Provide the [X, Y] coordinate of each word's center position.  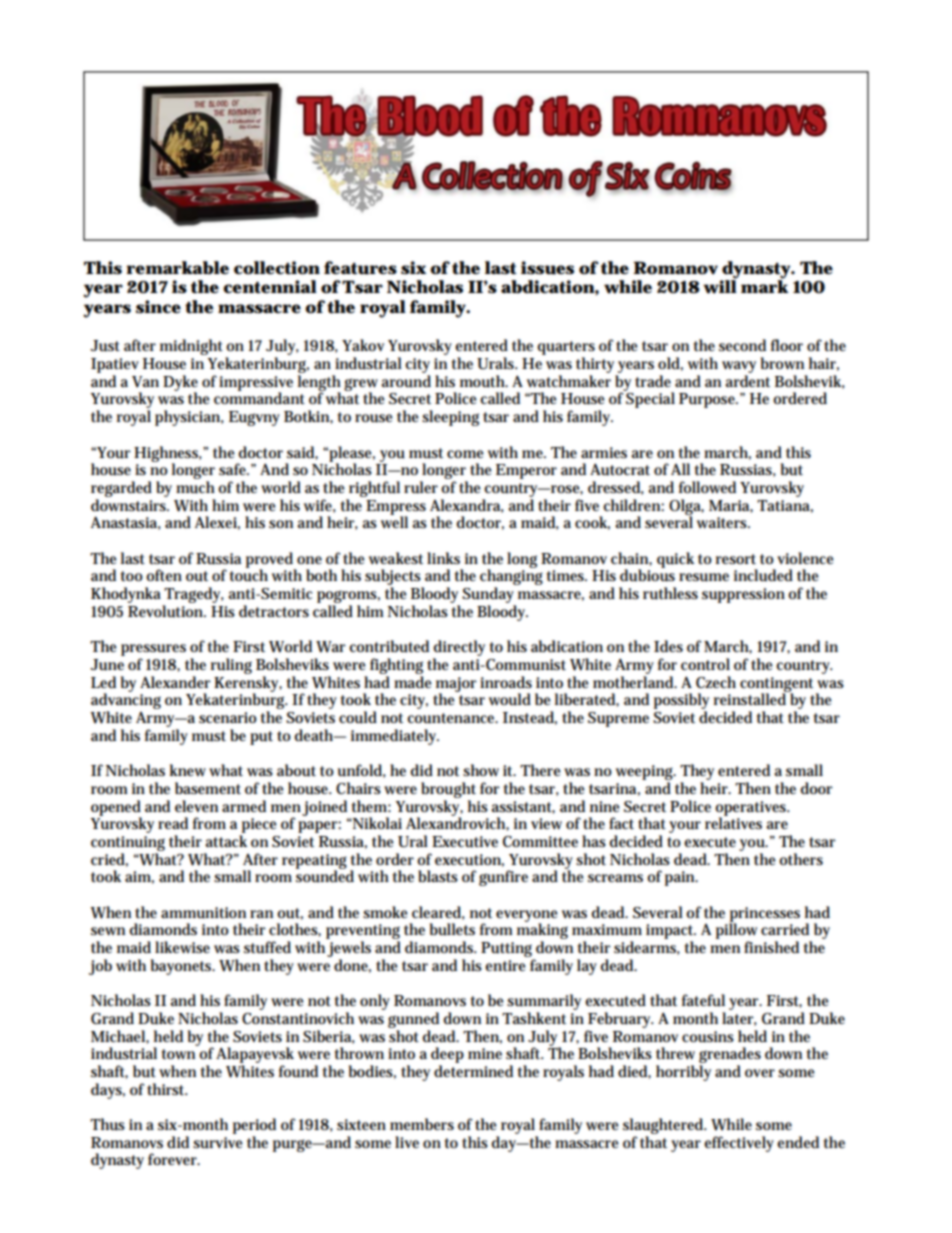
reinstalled [751, 698]
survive [218, 1143]
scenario [228, 717]
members [422, 1124]
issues [547, 268]
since [158, 307]
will [720, 286]
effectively [739, 1144]
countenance [452, 718]
